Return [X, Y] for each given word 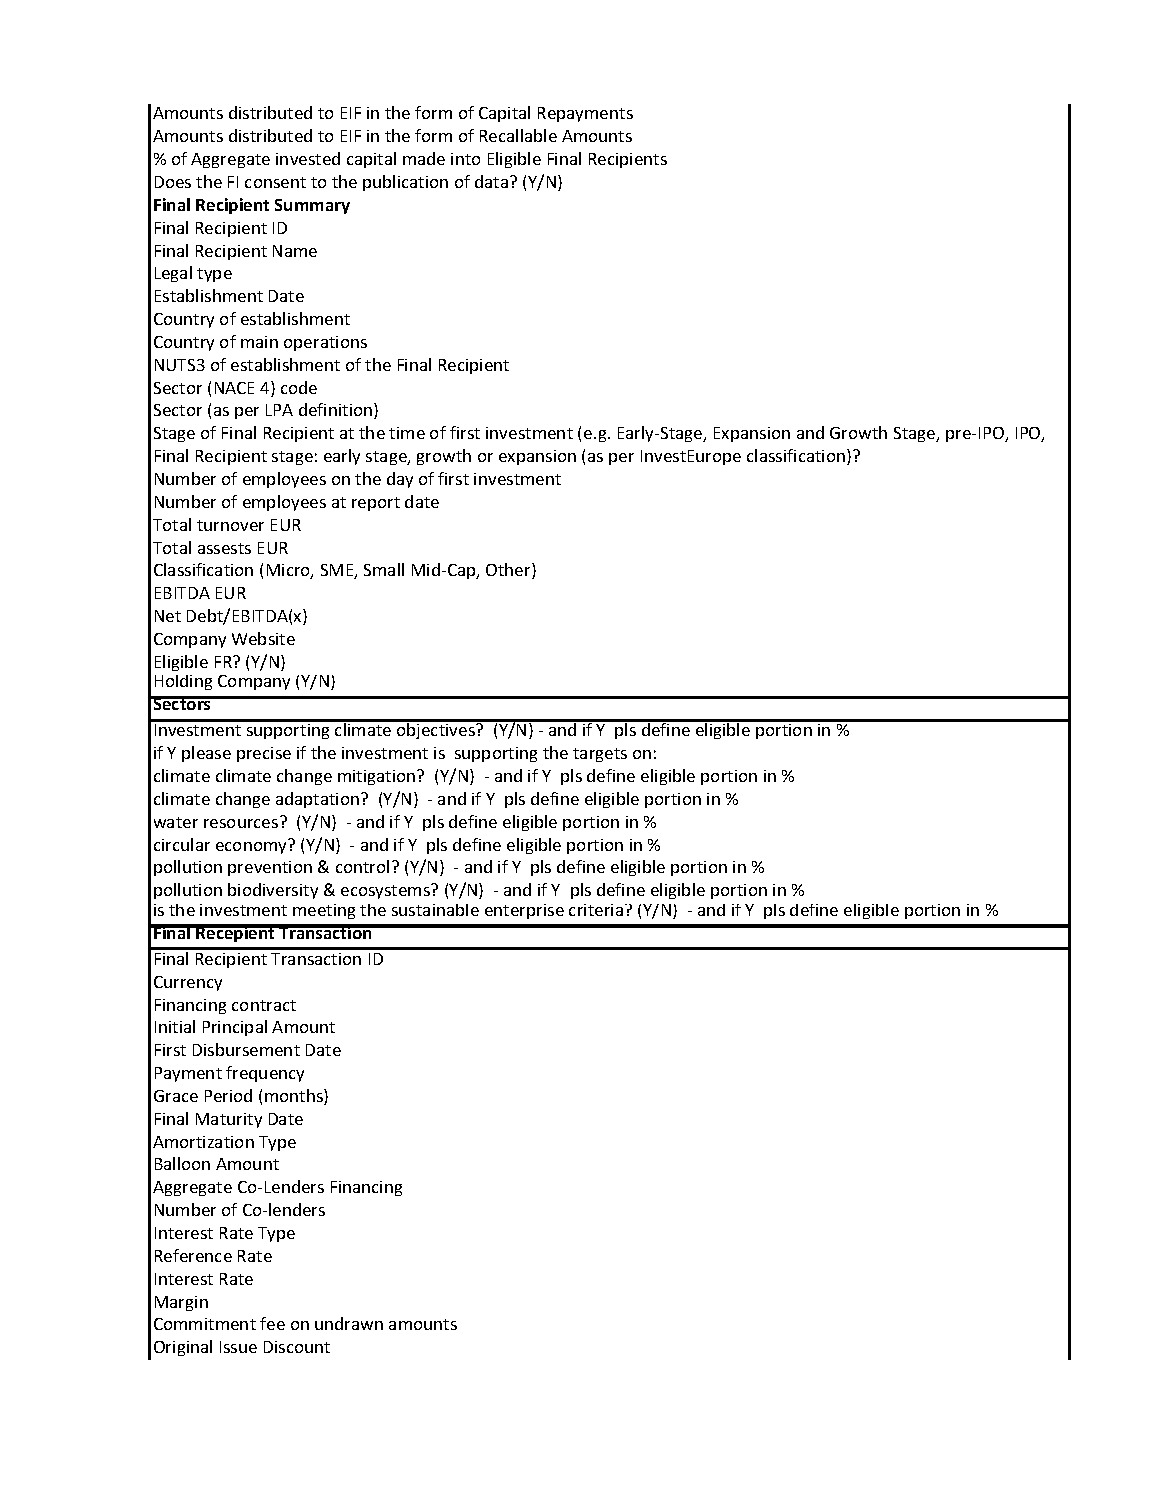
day [400, 480]
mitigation [378, 777]
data [491, 181]
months [295, 1097]
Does [173, 182]
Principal [235, 1028]
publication [405, 183]
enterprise [524, 911]
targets [600, 755]
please [206, 754]
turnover [230, 525]
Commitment [205, 1324]
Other [509, 571]
